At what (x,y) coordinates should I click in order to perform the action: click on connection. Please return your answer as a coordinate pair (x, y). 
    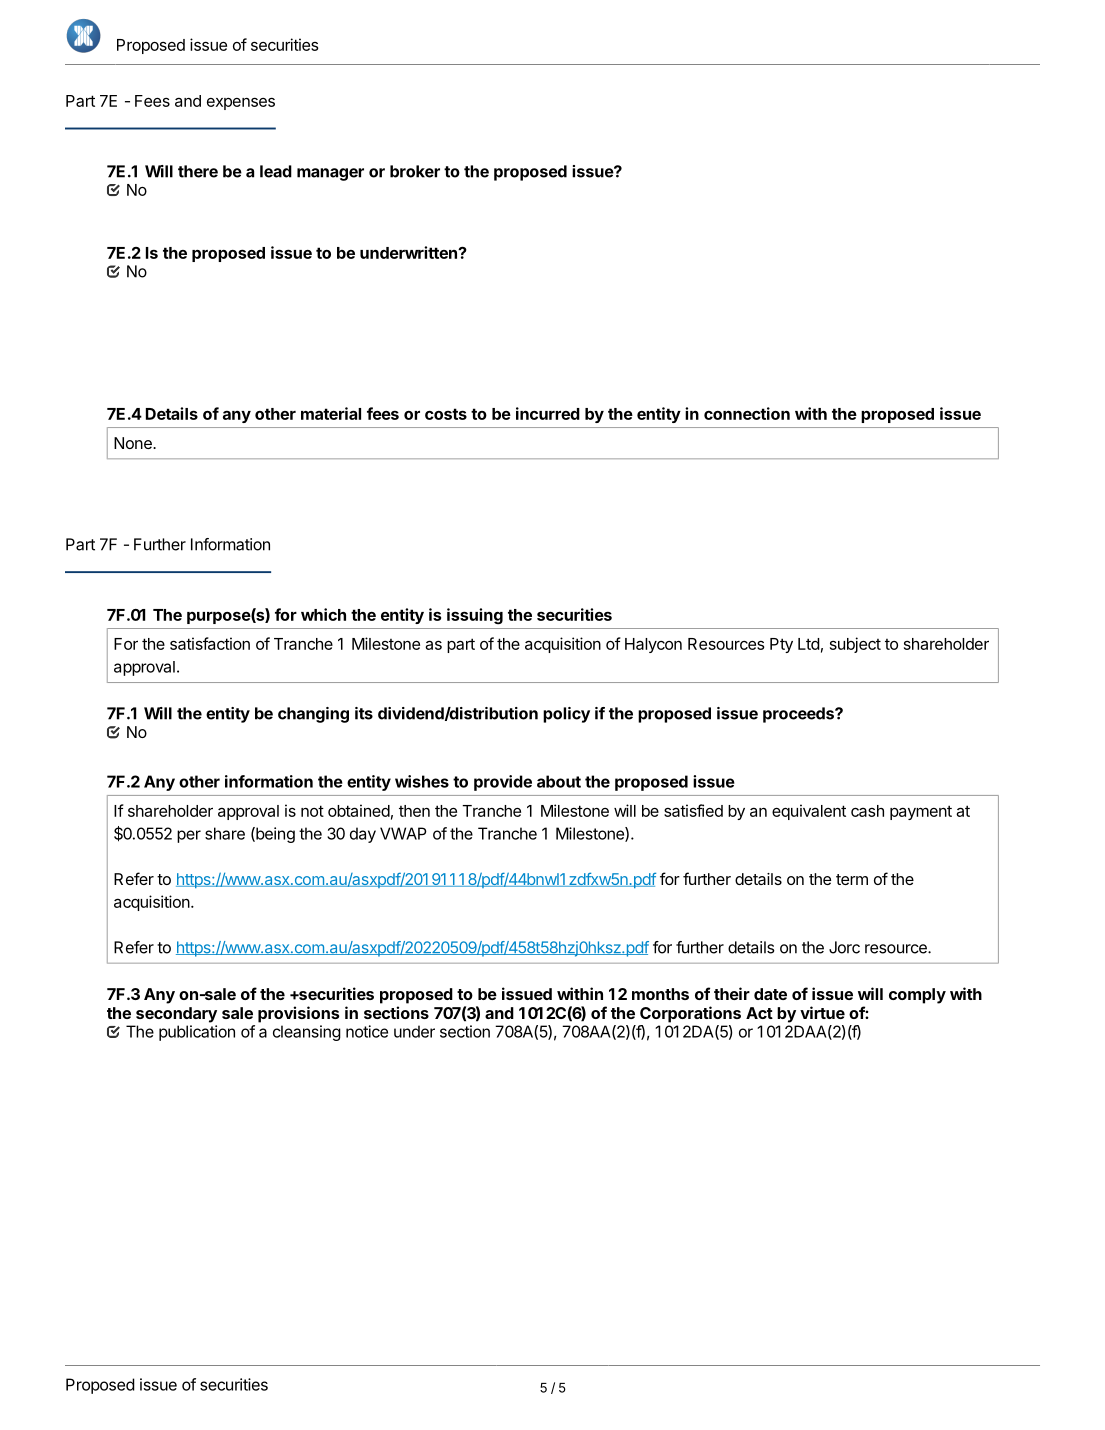
    Looking at the image, I should click on (747, 413).
